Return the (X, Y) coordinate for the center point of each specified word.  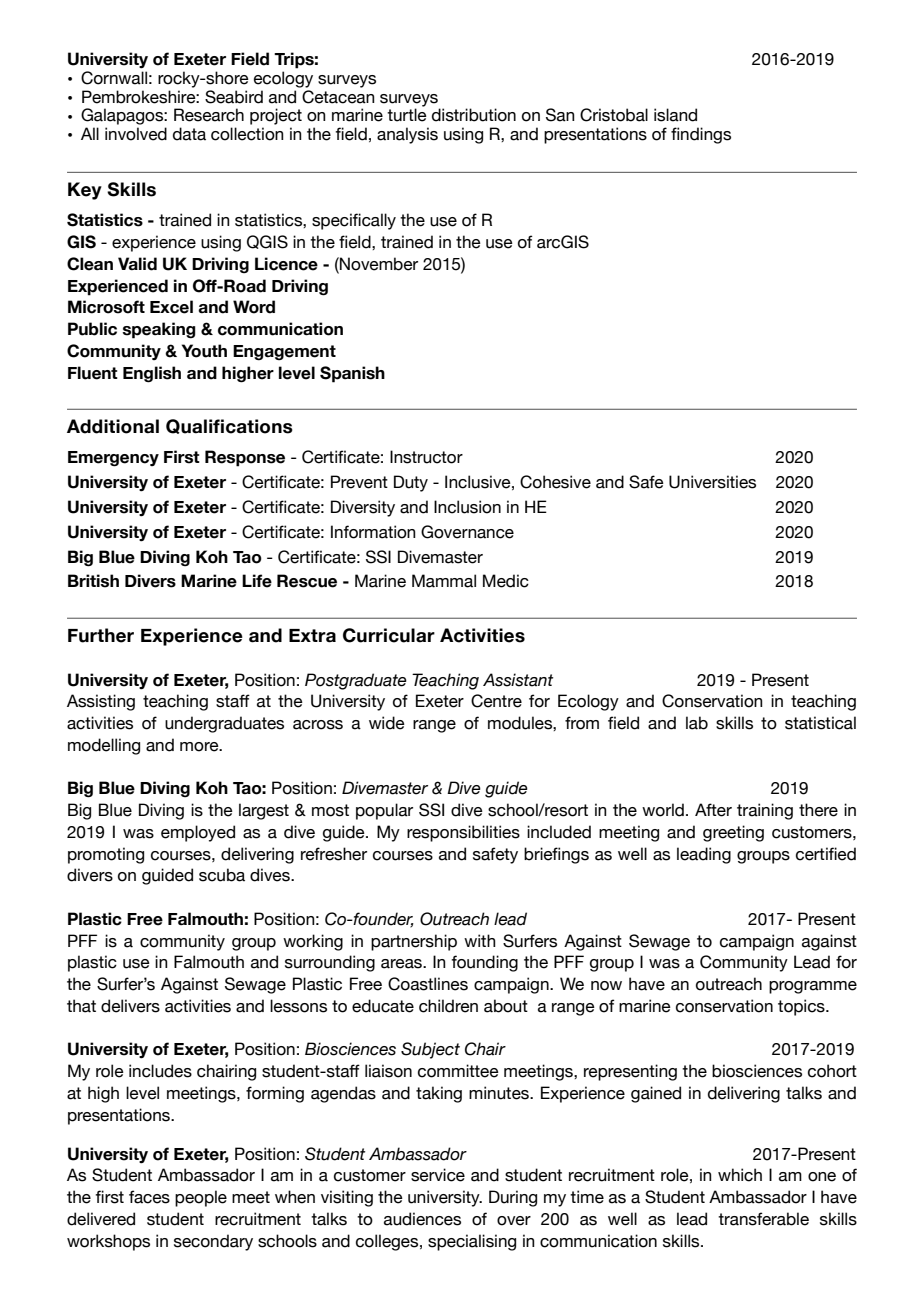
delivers (130, 1006)
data (189, 134)
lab (697, 723)
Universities (712, 482)
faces (149, 1197)
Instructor (426, 457)
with (480, 940)
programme (813, 987)
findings (701, 135)
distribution (474, 115)
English (152, 374)
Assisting (101, 702)
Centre (496, 701)
